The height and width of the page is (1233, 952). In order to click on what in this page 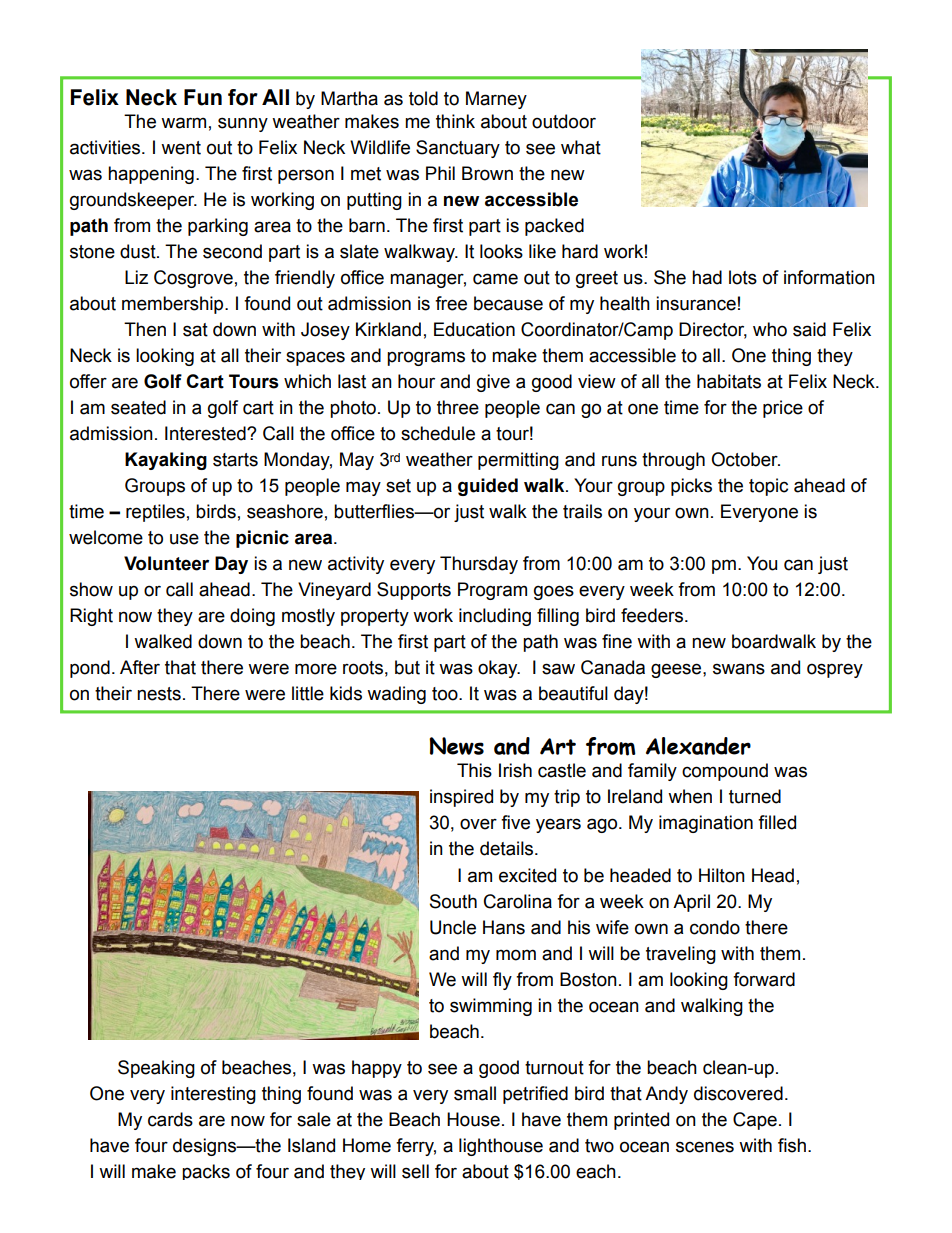, I will do `click(581, 147)`.
